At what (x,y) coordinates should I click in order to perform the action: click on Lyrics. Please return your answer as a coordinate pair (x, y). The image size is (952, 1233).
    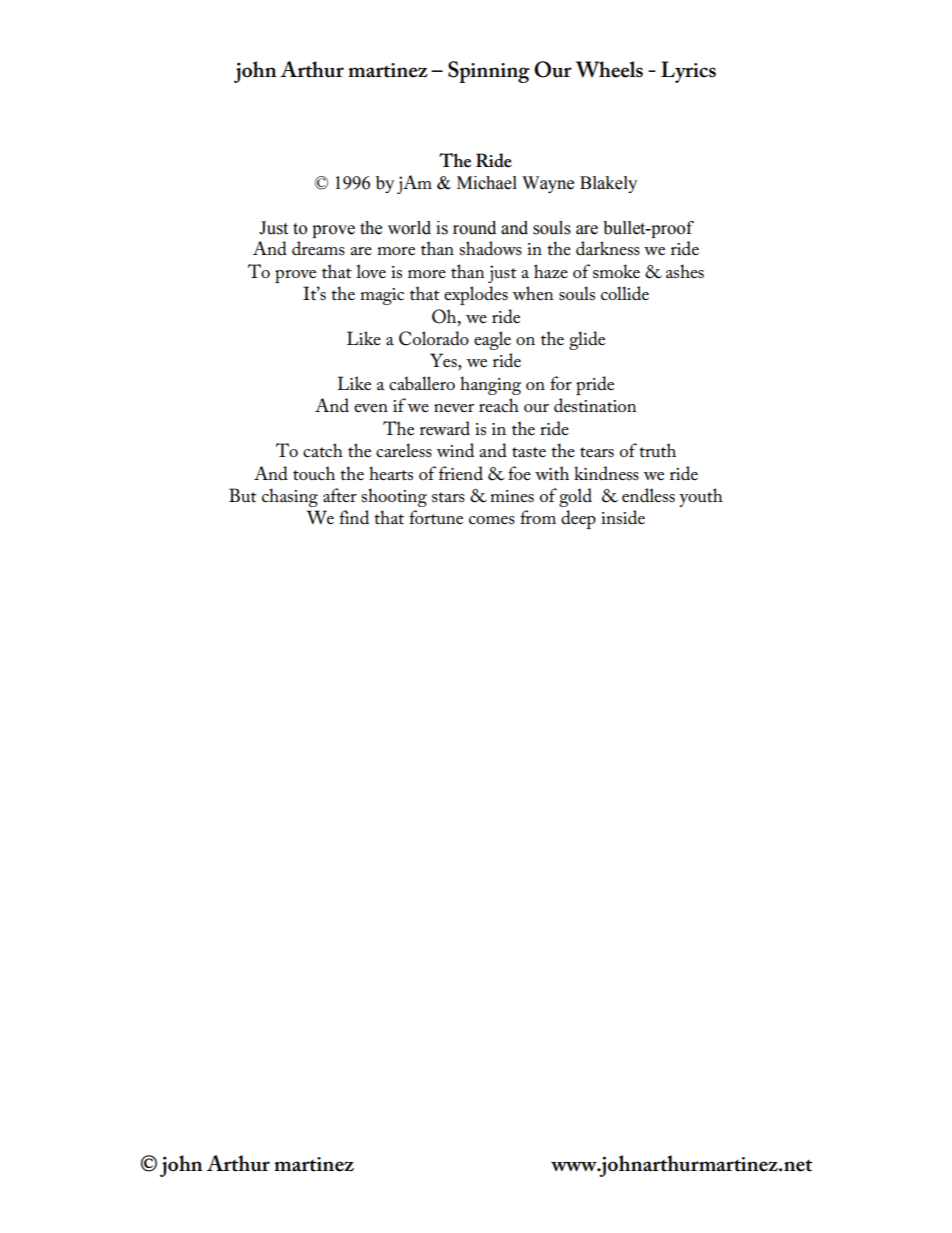
    Looking at the image, I should click on (688, 72).
